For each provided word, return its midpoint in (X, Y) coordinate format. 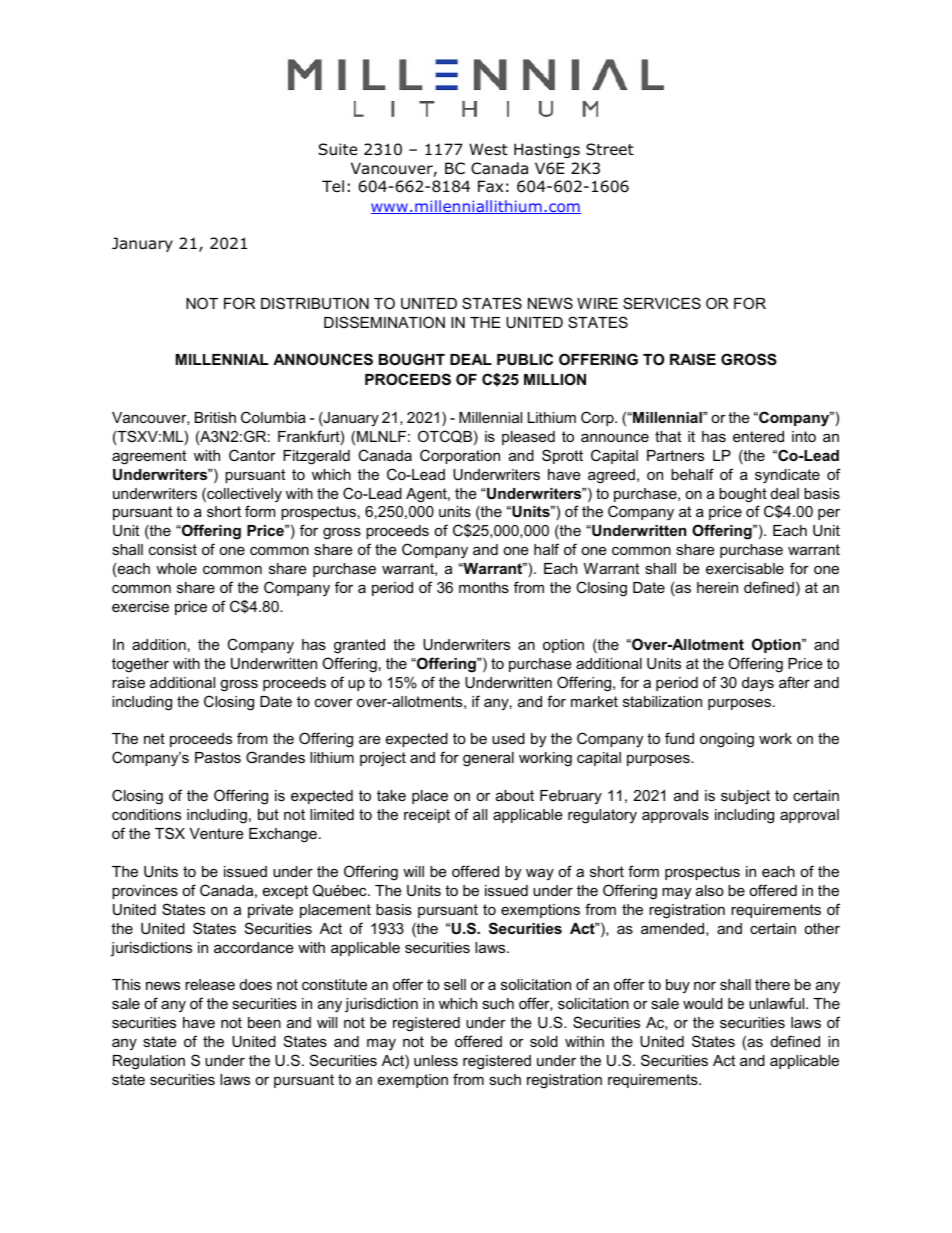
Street (610, 149)
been (264, 1022)
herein (717, 587)
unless (436, 1060)
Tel (333, 186)
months (484, 587)
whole (176, 568)
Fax (490, 186)
